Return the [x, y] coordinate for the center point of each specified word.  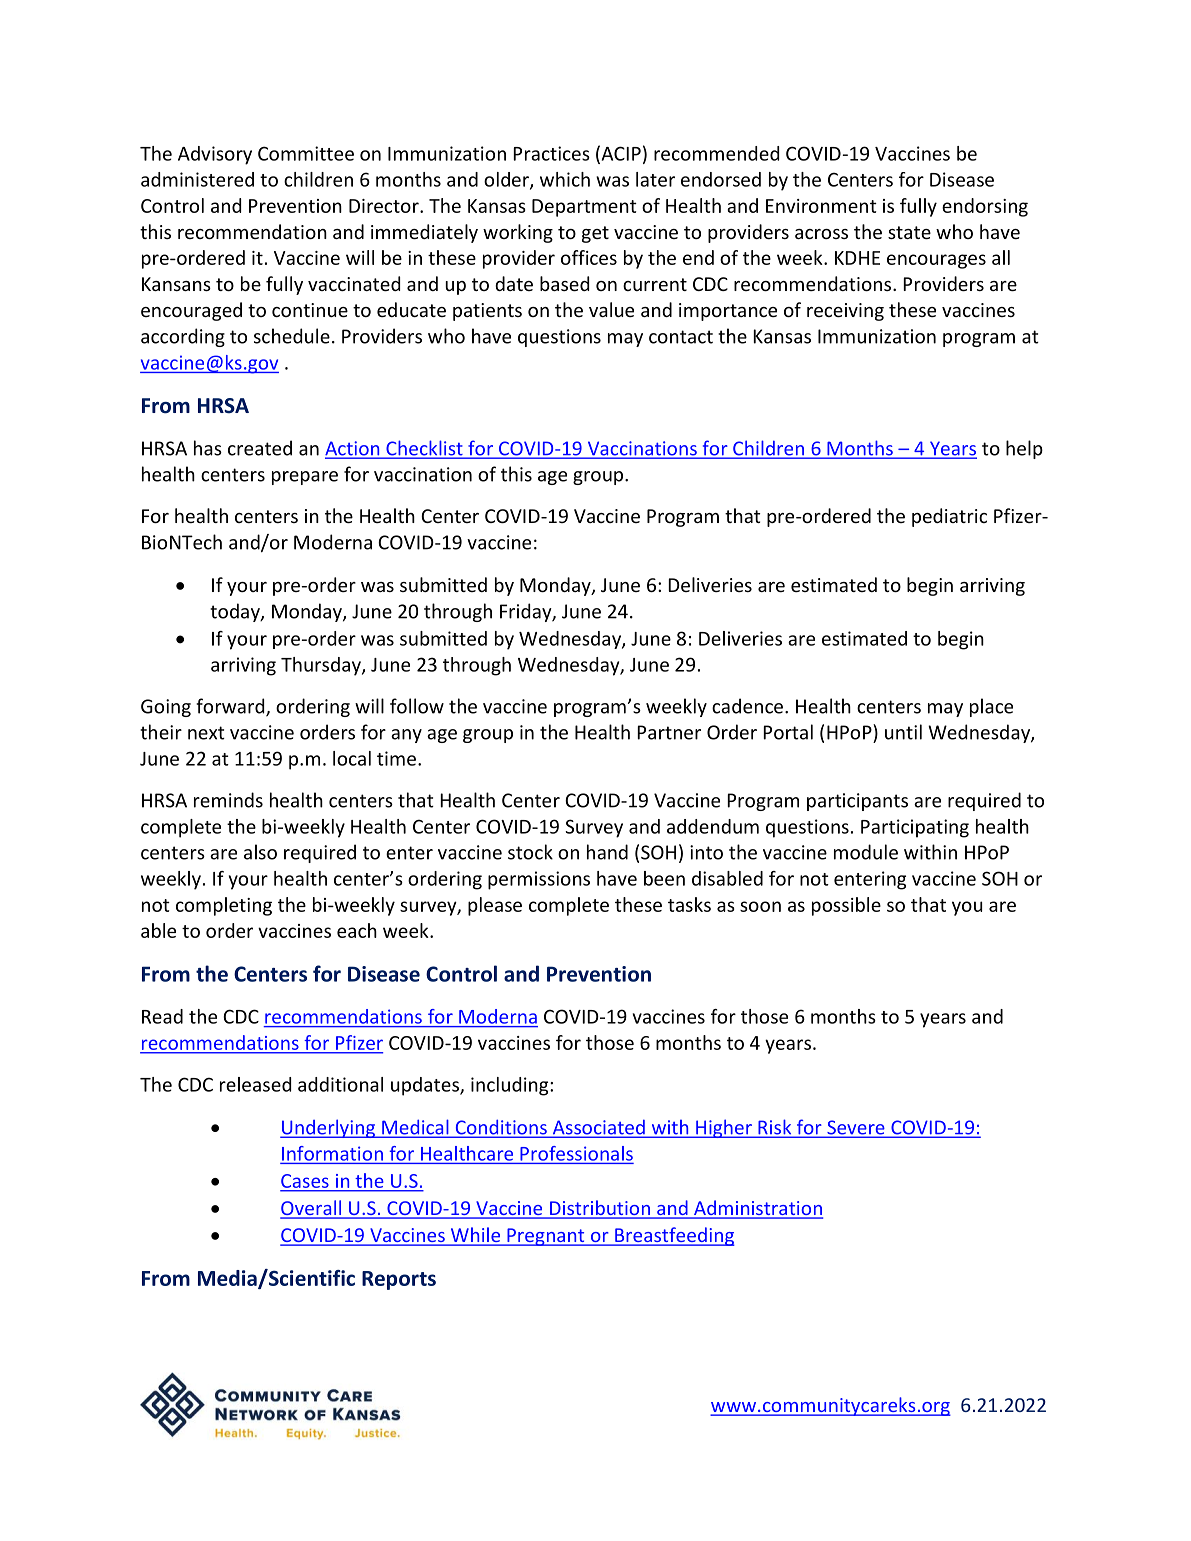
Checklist [424, 449]
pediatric [949, 517]
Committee [306, 153]
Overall [312, 1209]
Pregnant [546, 1237]
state [909, 232]
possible [846, 906]
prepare [305, 478]
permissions [539, 880]
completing [224, 906]
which [565, 179]
